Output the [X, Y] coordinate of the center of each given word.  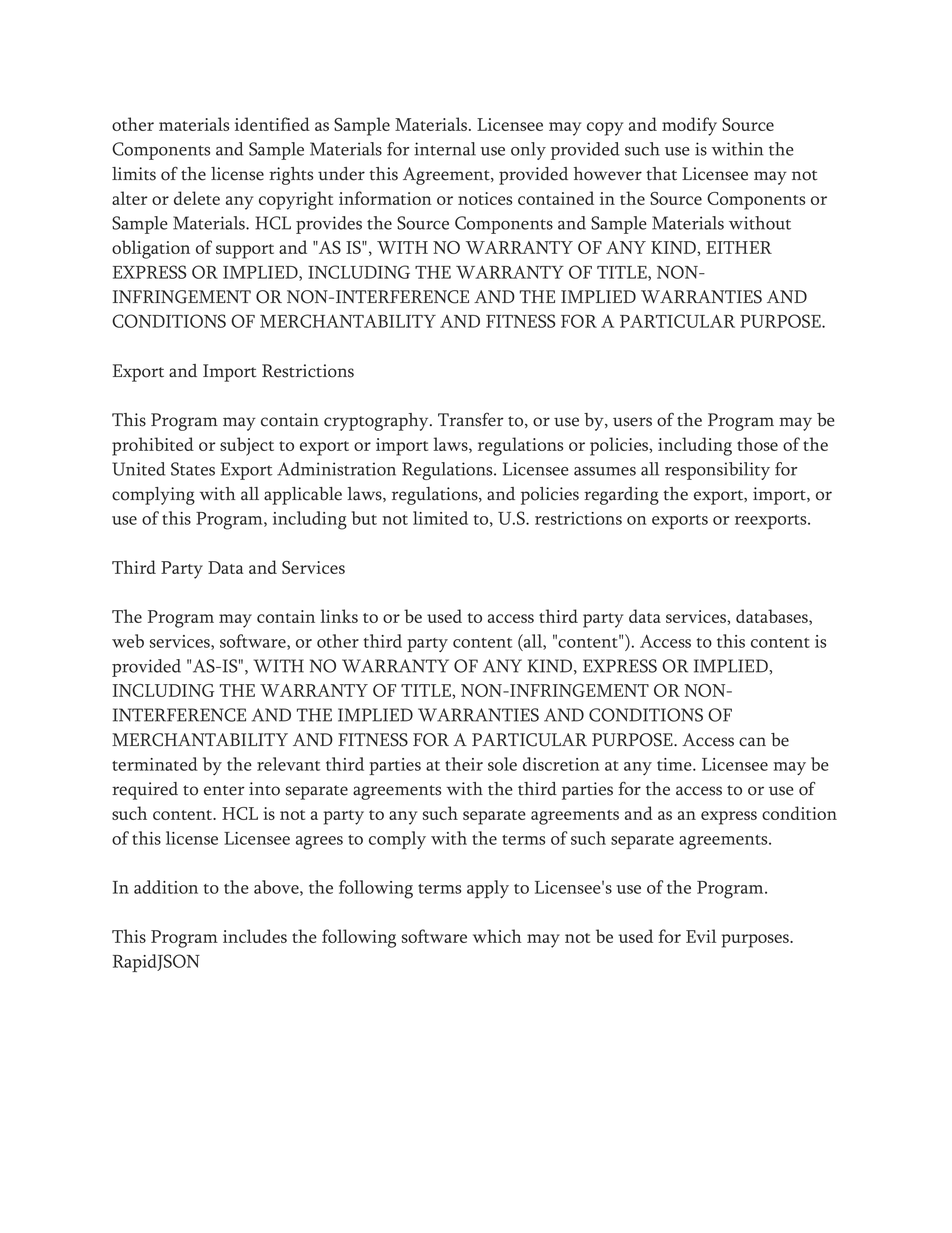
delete [197, 198]
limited [440, 518]
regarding [621, 496]
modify [689, 126]
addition [166, 887]
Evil [701, 936]
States [193, 469]
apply [488, 889]
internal [445, 149]
